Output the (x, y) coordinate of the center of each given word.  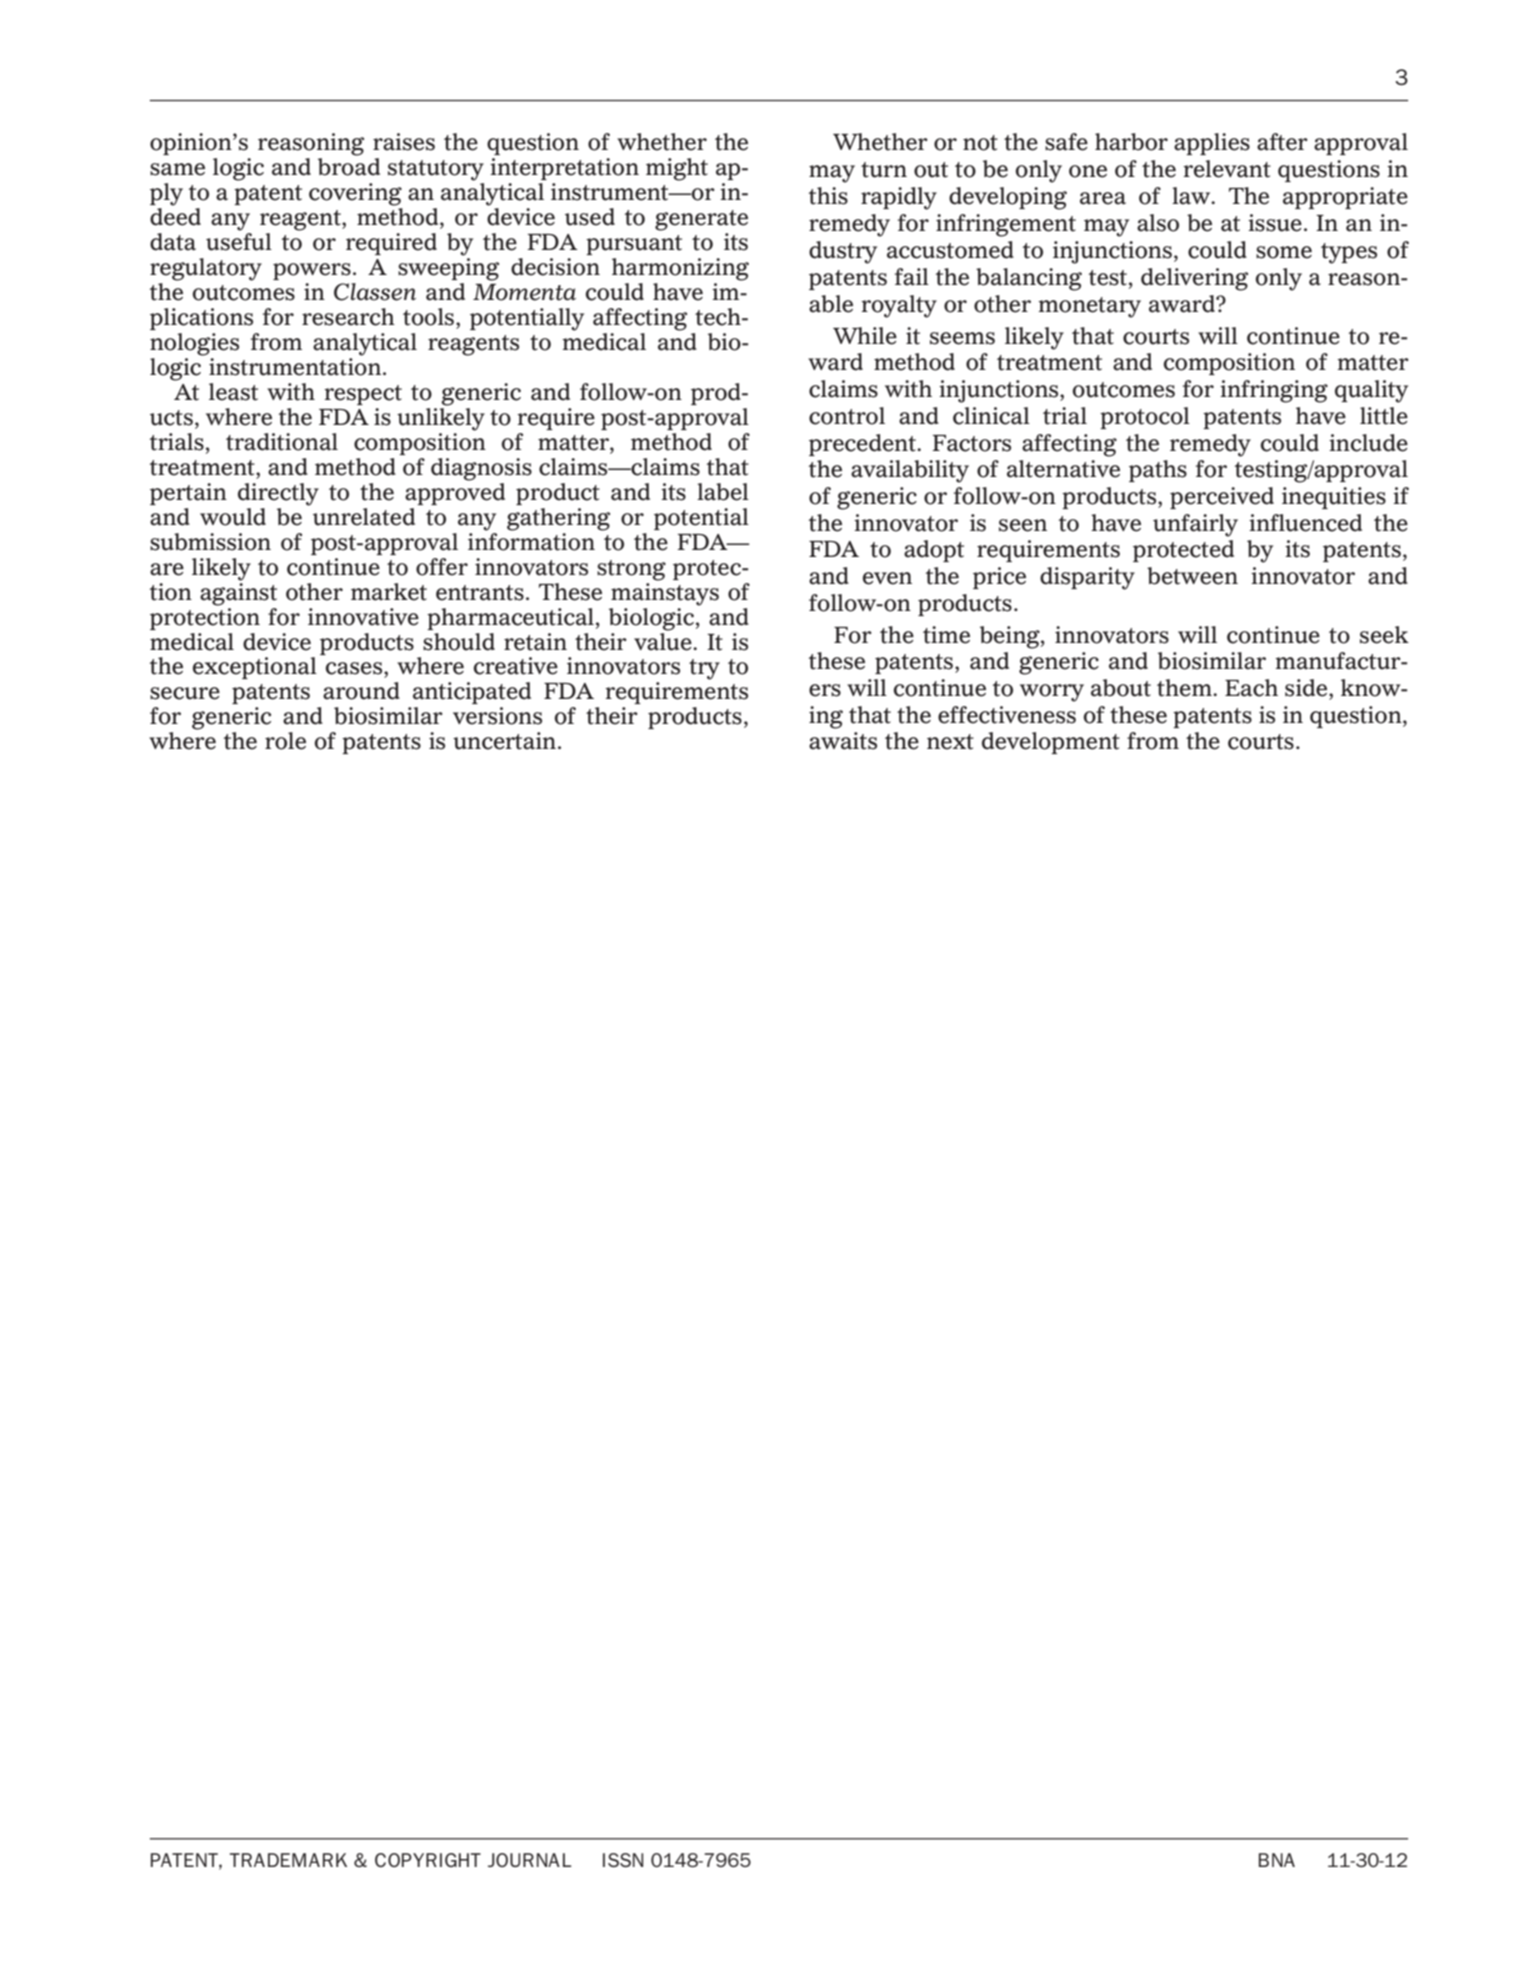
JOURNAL (530, 1860)
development (1051, 743)
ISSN (623, 1860)
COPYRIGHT (428, 1860)
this (828, 196)
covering (355, 194)
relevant (1227, 169)
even (887, 578)
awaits (843, 741)
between (1192, 576)
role (285, 741)
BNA (1277, 1860)
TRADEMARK (288, 1860)
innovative (363, 617)
